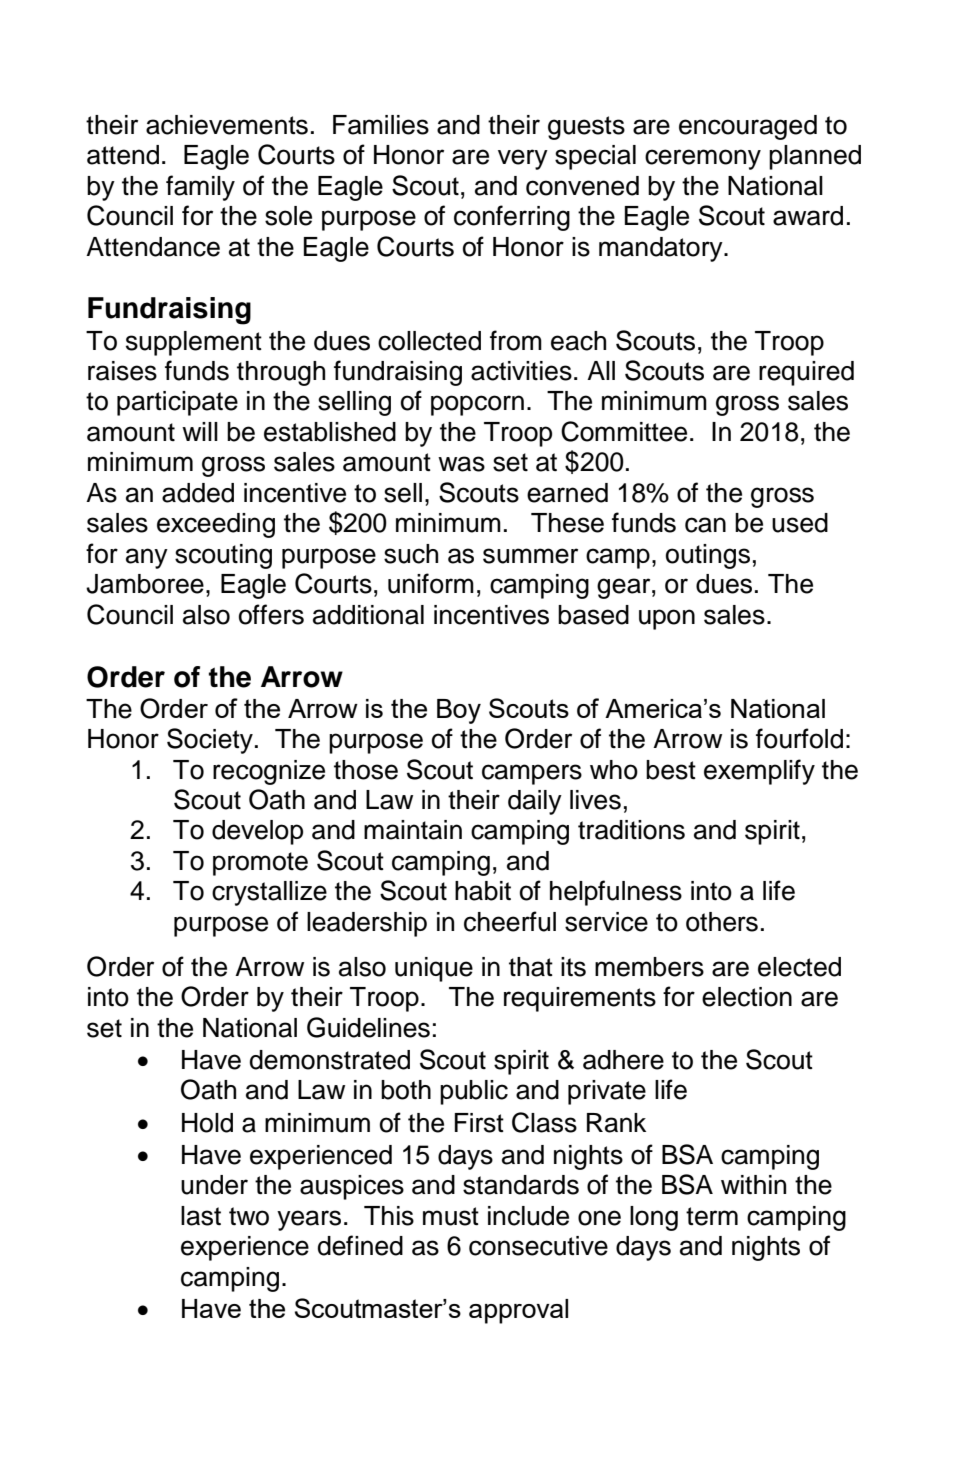 This screenshot has height=1473, width=953. I want to click on ceremony, so click(703, 159).
